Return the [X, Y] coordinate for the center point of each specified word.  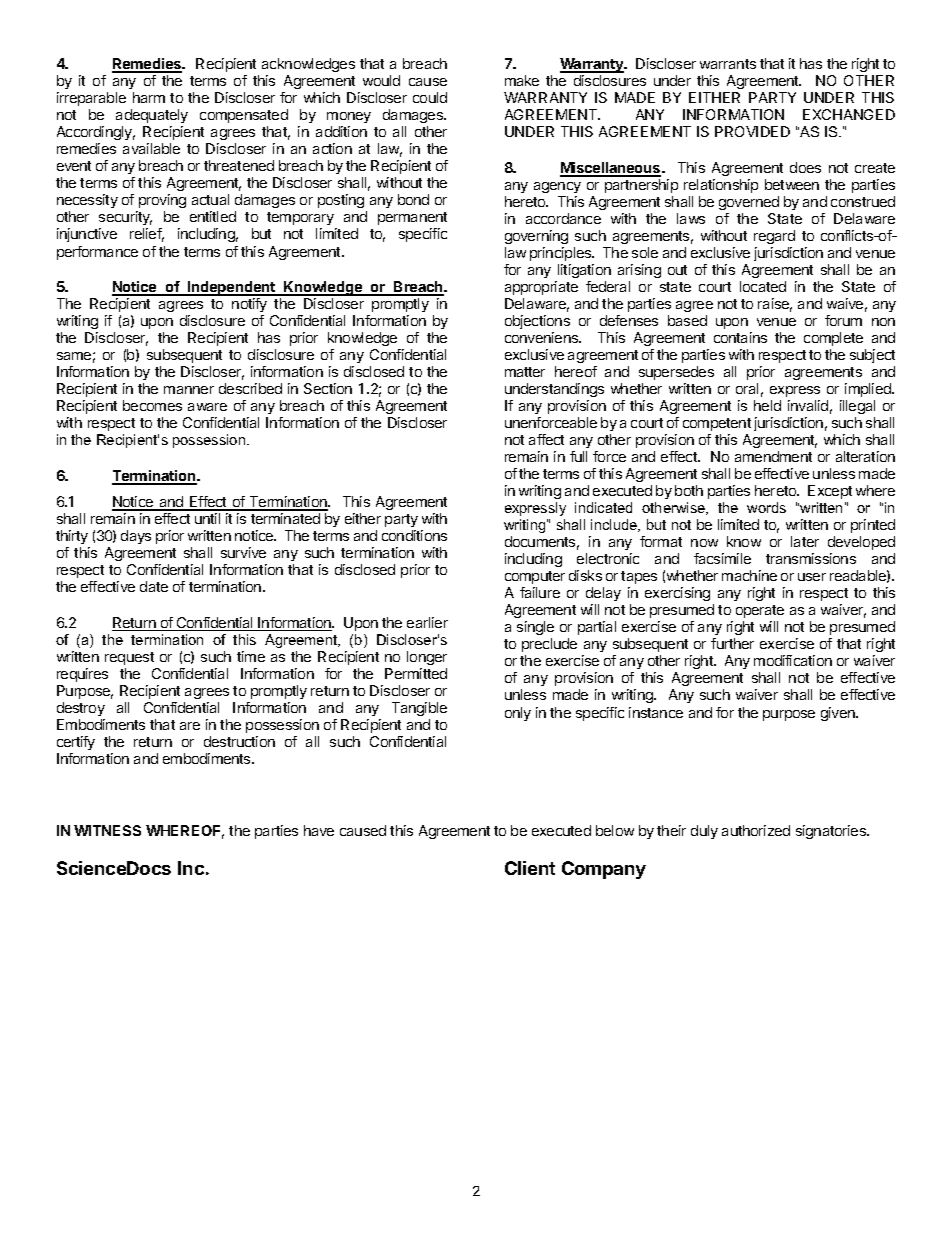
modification [793, 660]
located [763, 286]
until [207, 518]
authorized [756, 830]
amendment [773, 456]
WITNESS [107, 830]
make [522, 80]
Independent [232, 288]
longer [427, 658]
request [129, 658]
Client [530, 868]
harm [149, 97]
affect [546, 439]
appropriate [541, 288]
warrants [728, 64]
